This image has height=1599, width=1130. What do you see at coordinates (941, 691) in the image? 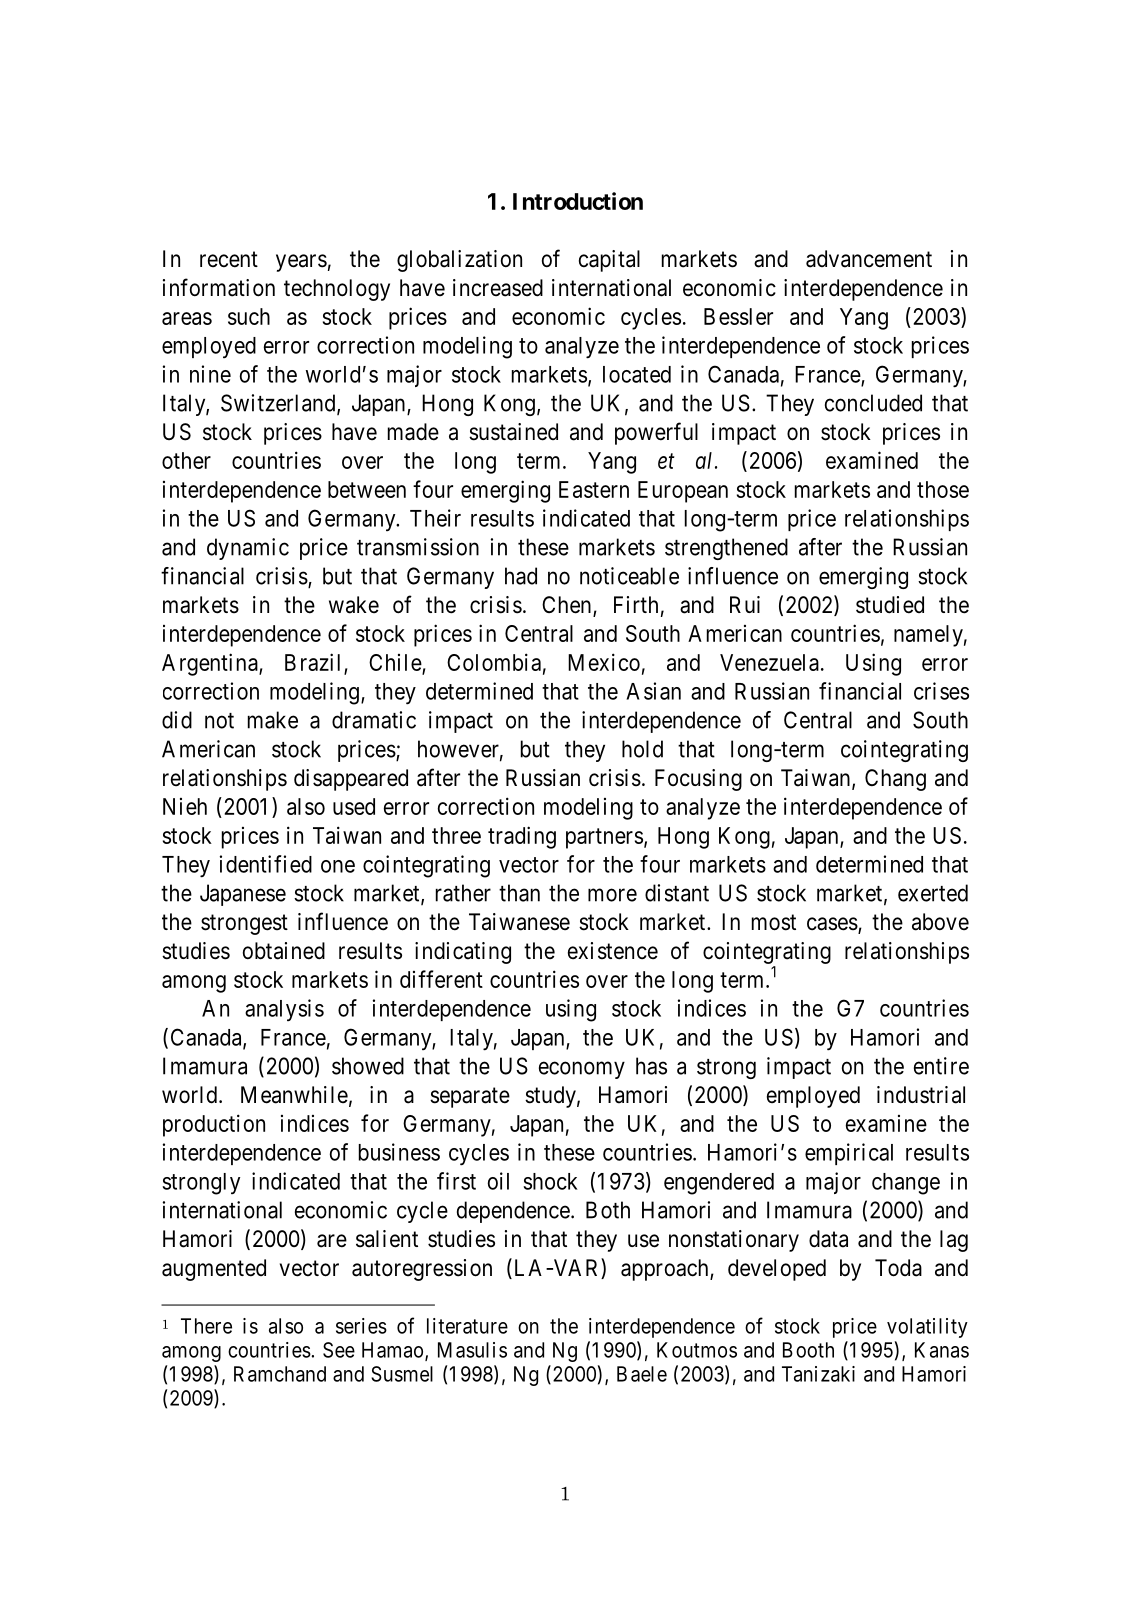
I see `crises` at bounding box center [941, 691].
